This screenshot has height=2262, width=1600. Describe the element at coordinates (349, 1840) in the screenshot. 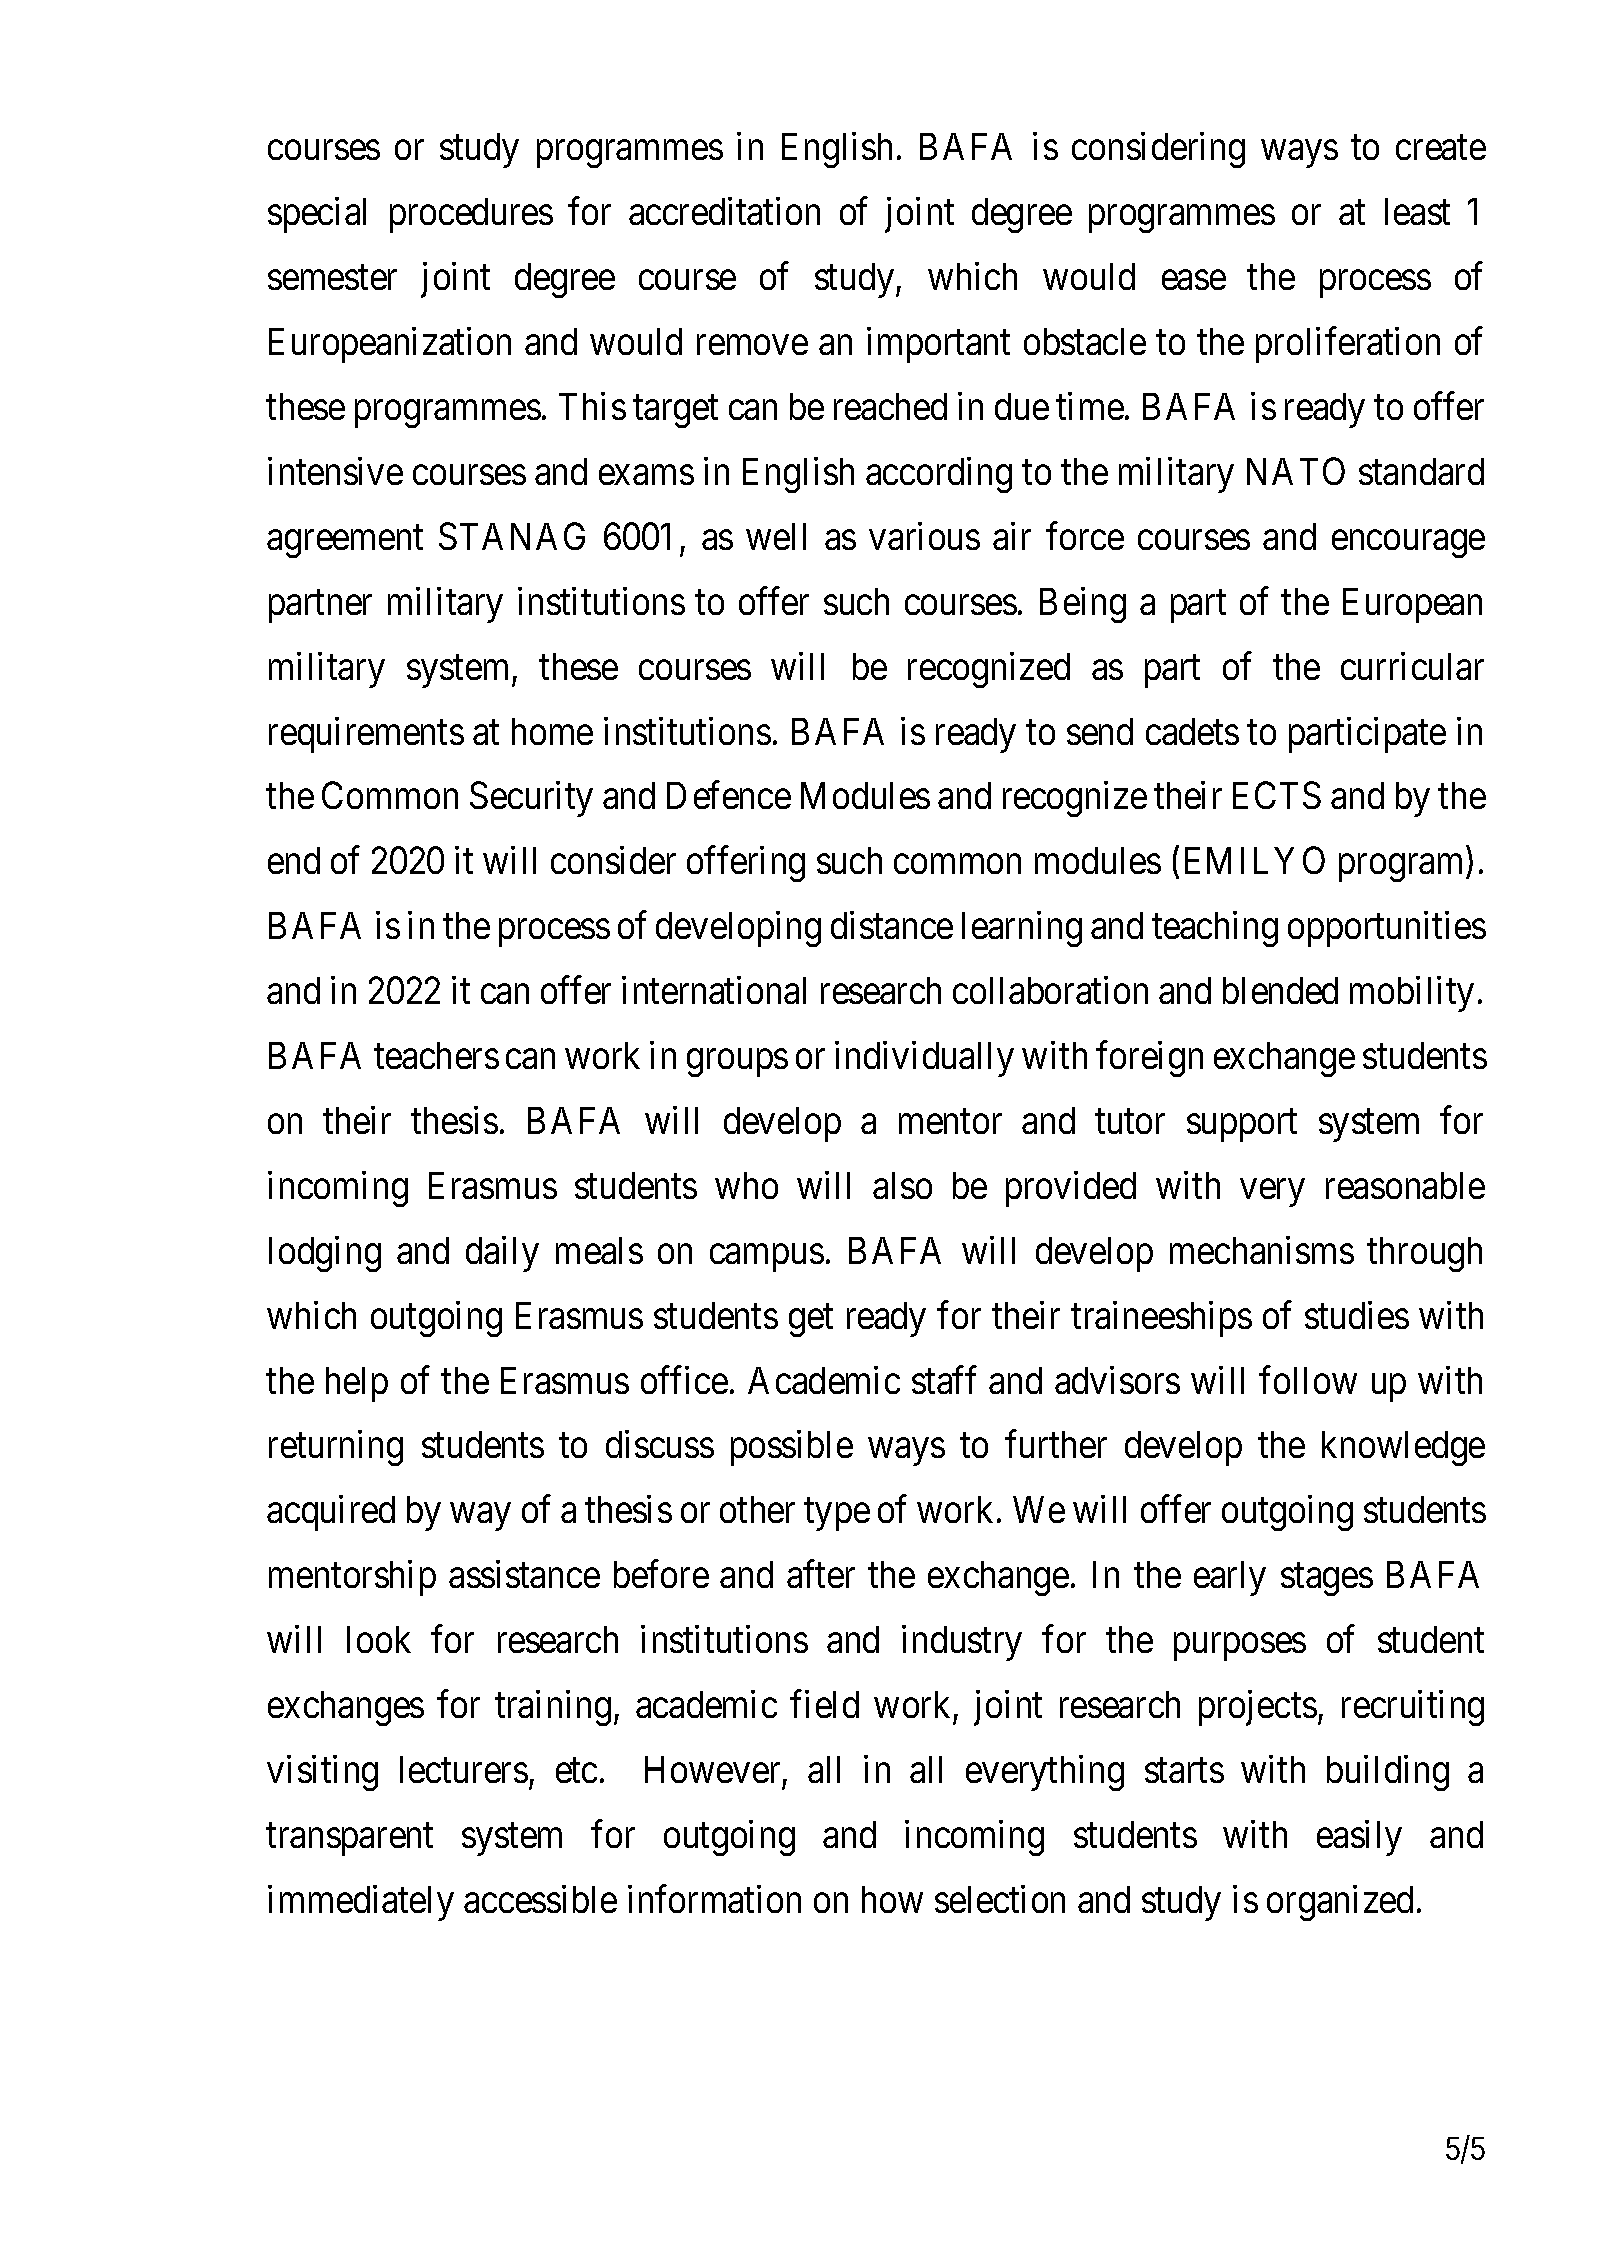

I see `transparent` at that location.
